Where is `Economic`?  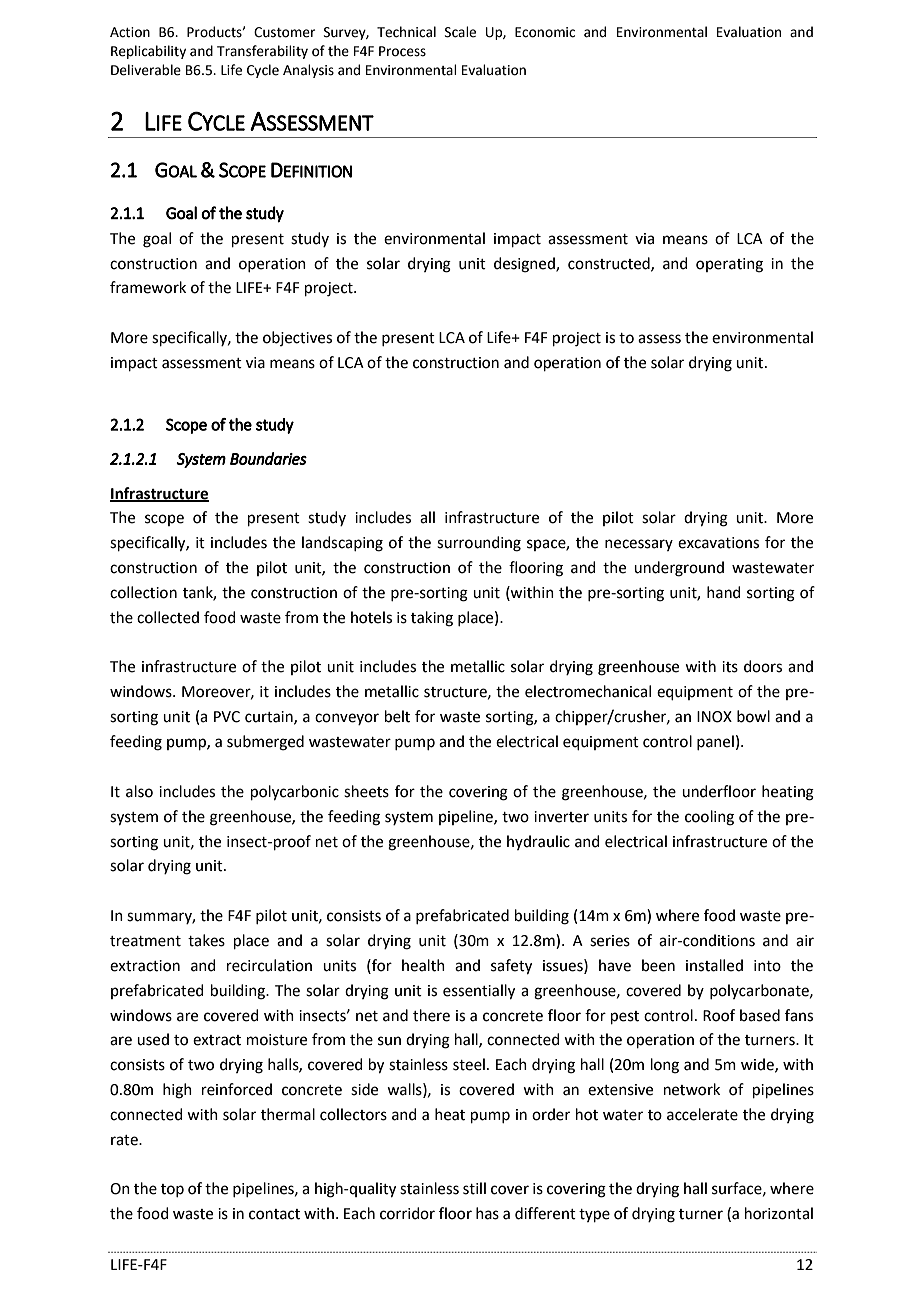 Economic is located at coordinates (545, 32).
